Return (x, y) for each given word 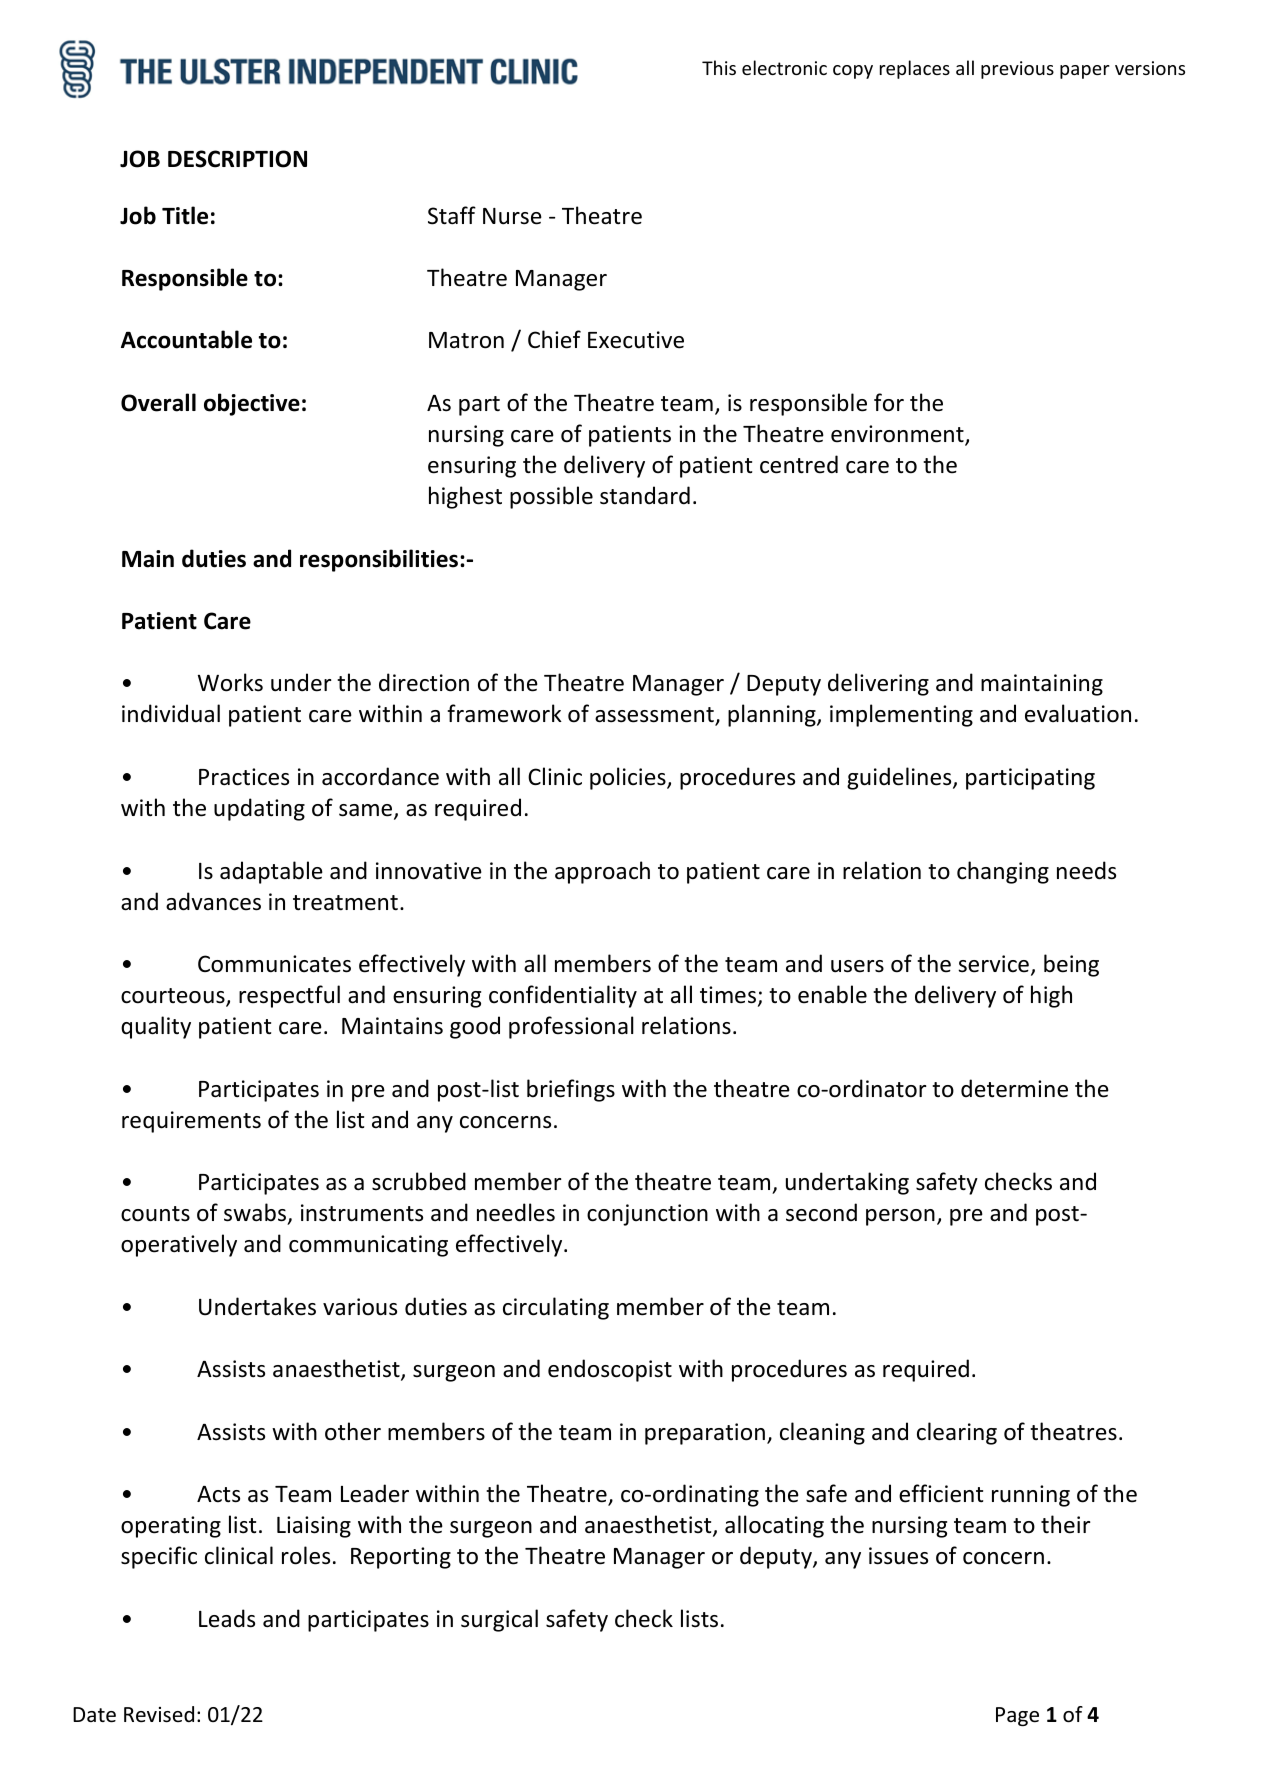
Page (1017, 1716)
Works (230, 682)
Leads (227, 1618)
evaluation (1078, 713)
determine (1014, 1088)
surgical (499, 1620)
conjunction (647, 1215)
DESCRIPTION (237, 159)
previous (1017, 70)
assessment (655, 716)
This (719, 67)
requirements (191, 1122)
